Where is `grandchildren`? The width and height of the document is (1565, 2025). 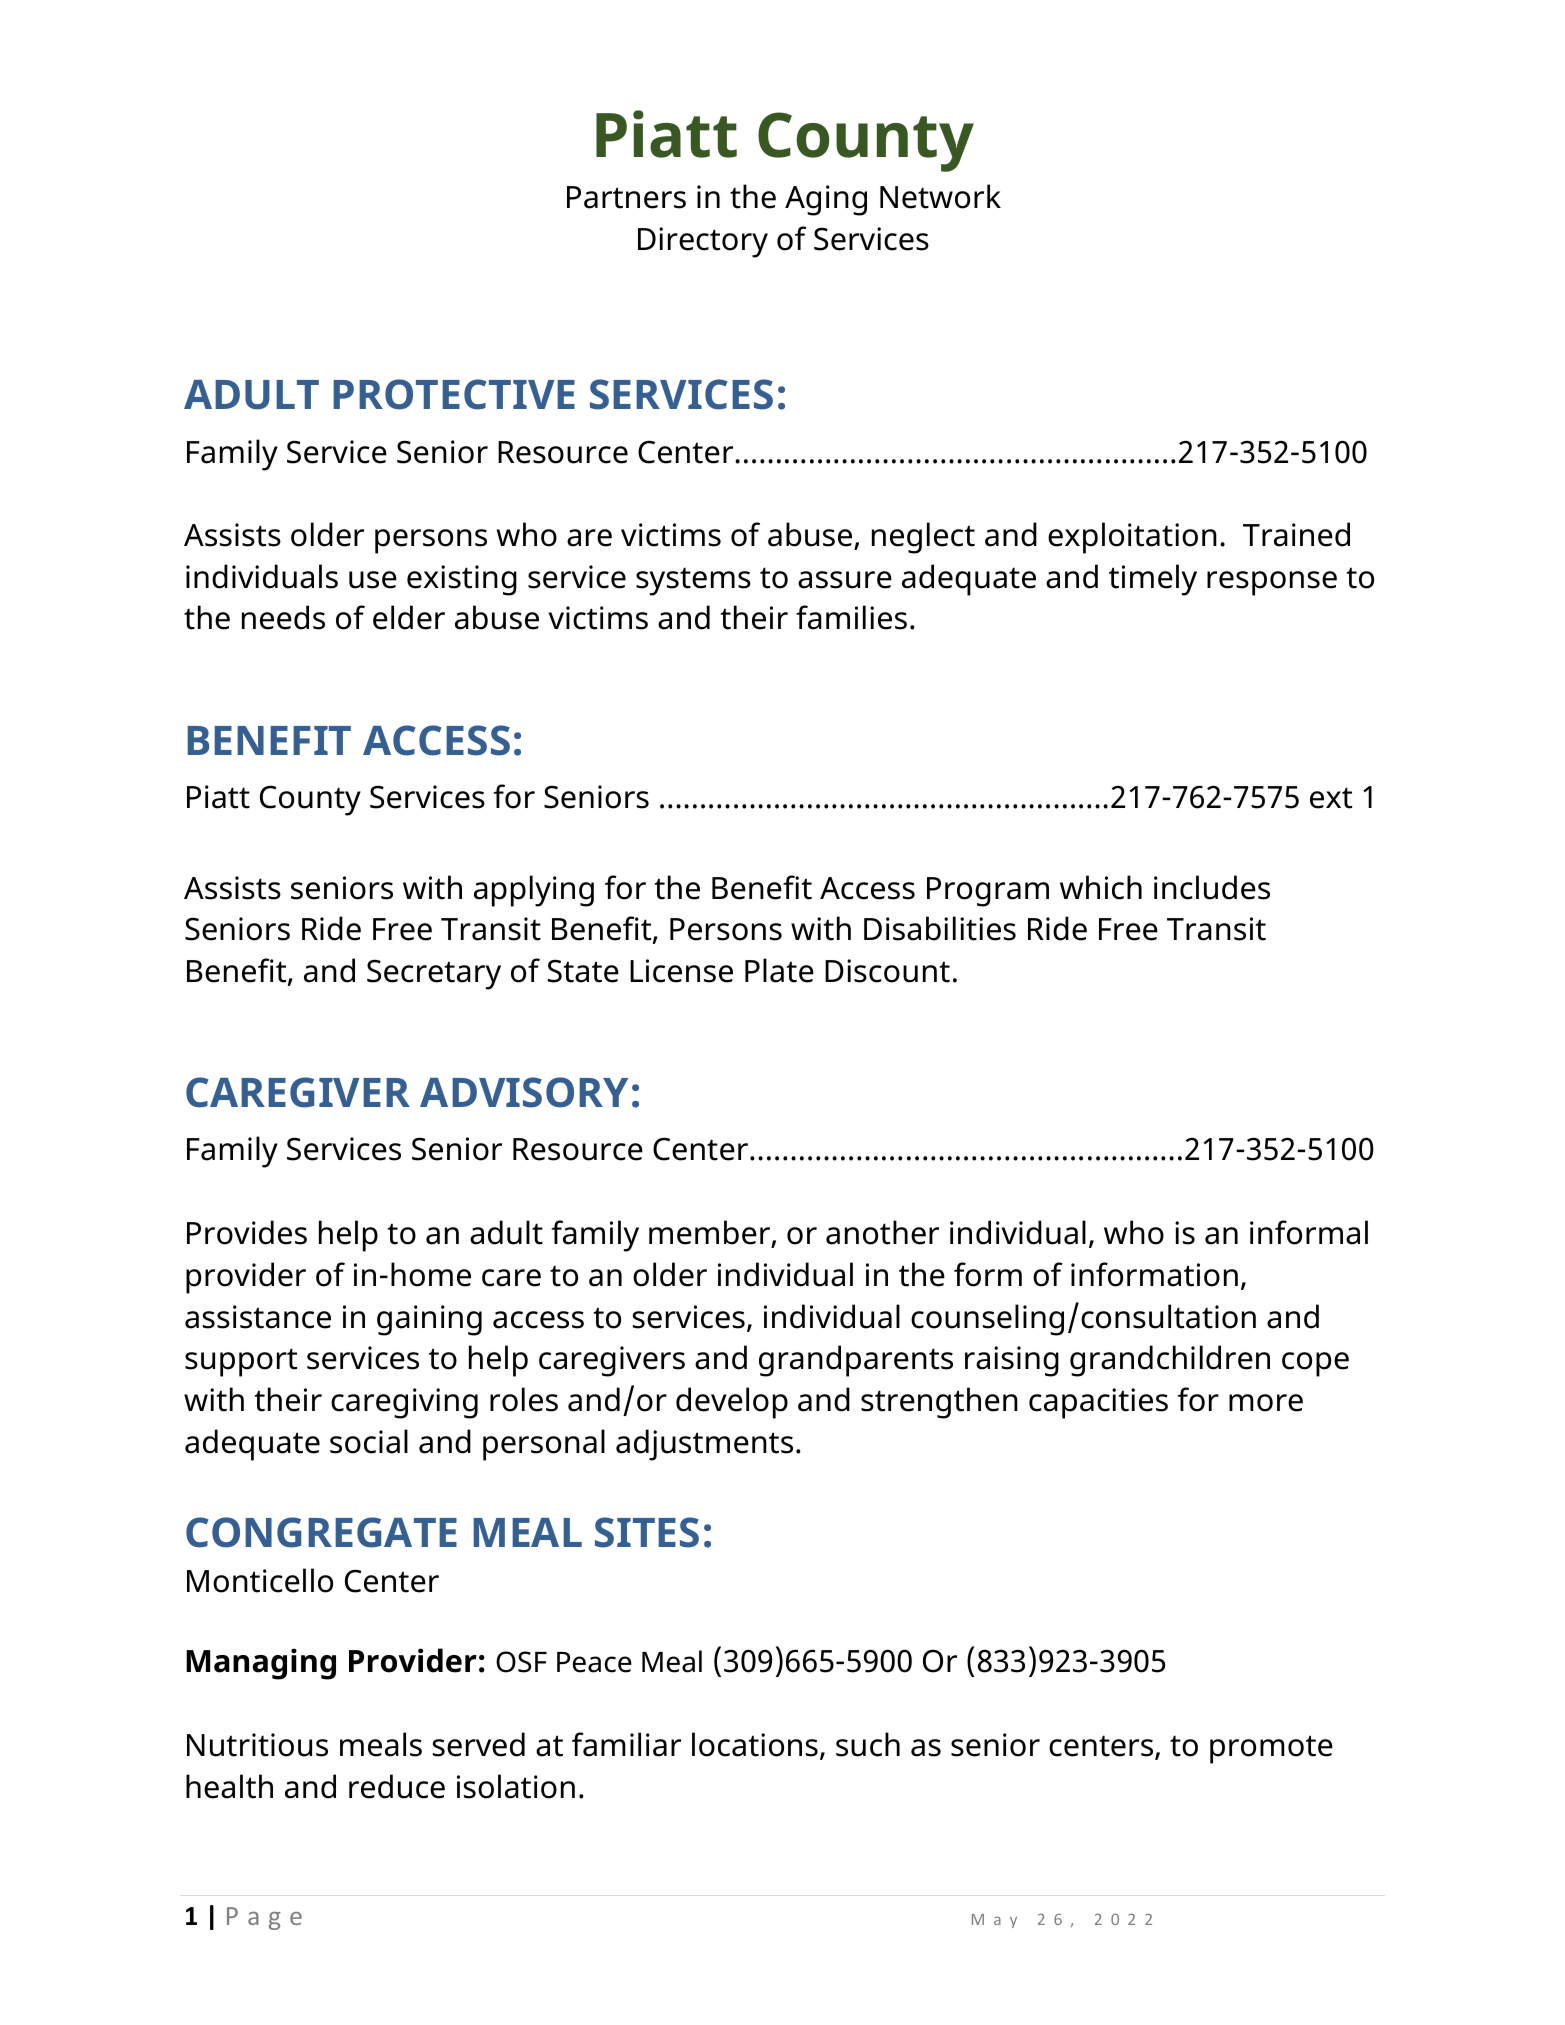 grandchildren is located at coordinates (1170, 1361).
